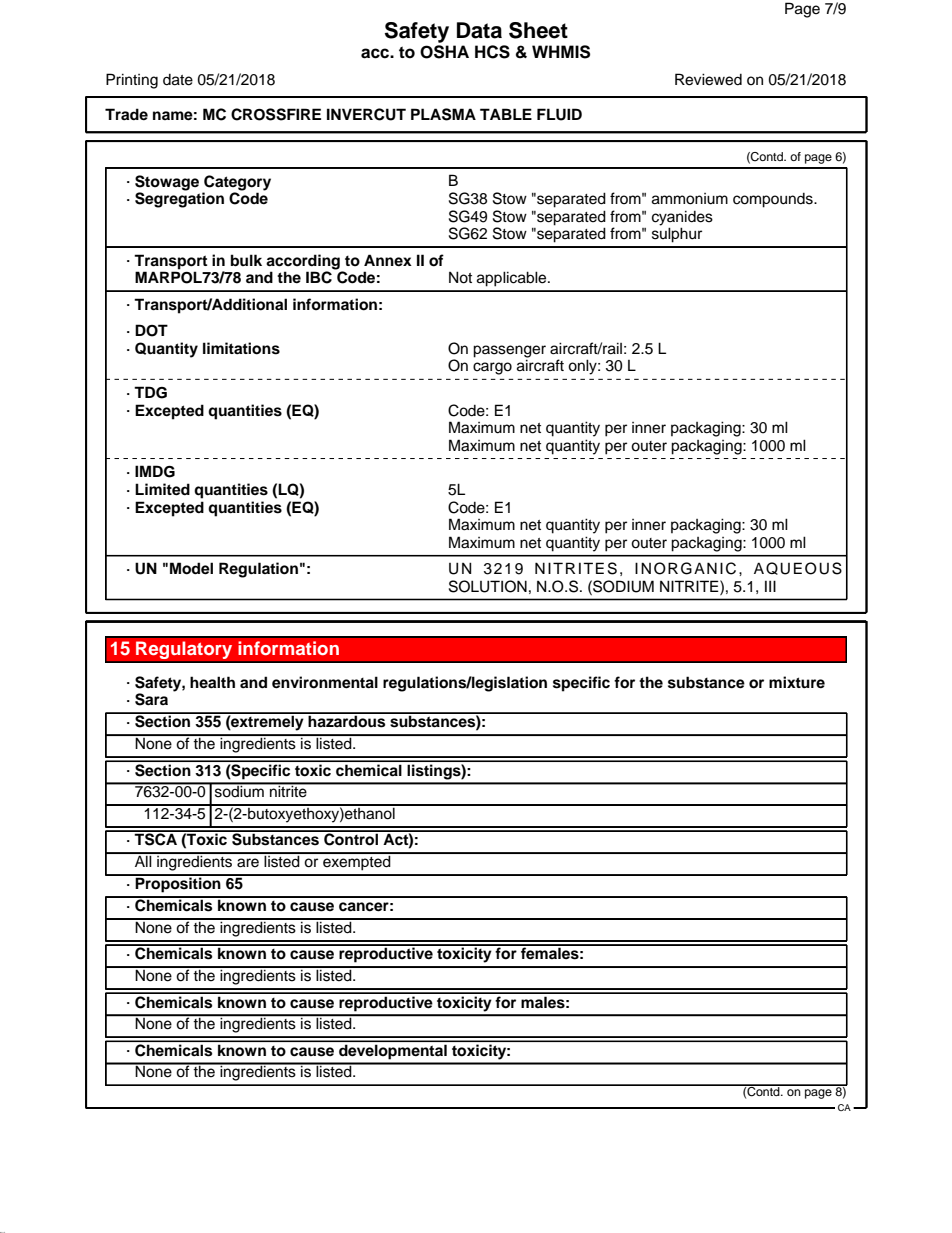 The width and height of the image is (952, 1233). Describe the element at coordinates (492, 368) in the image. I see `cargo` at that location.
